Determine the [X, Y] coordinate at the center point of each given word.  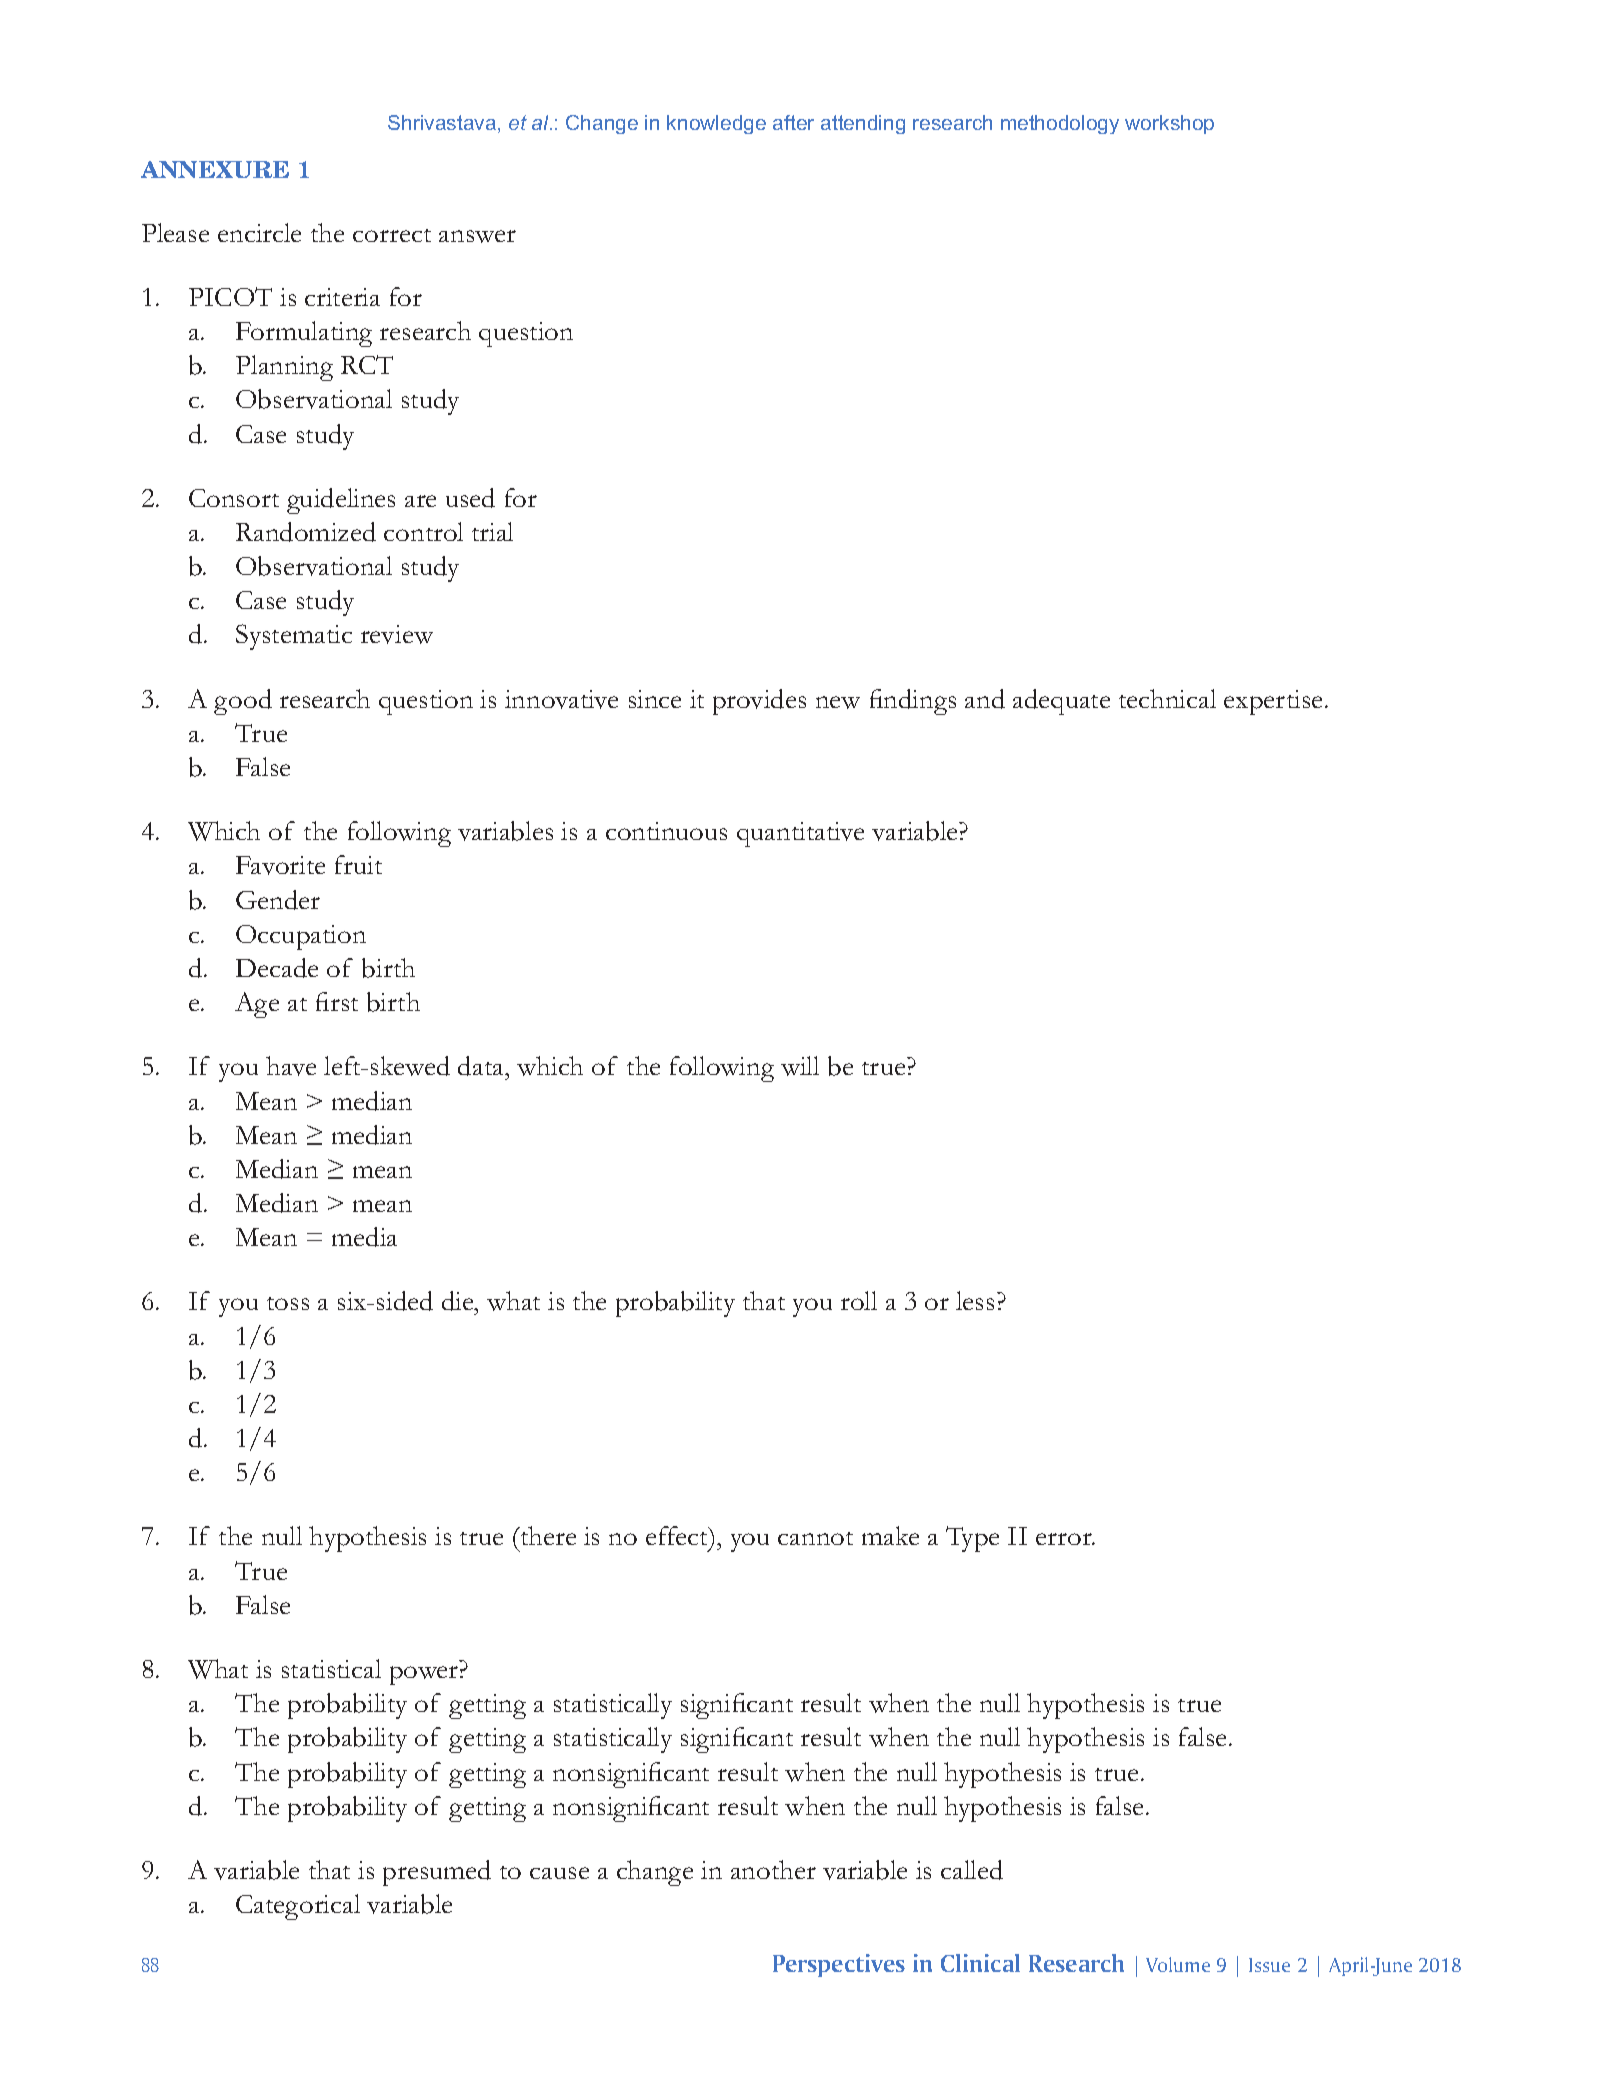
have [291, 1066]
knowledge [716, 124]
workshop [1169, 124]
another [773, 1869]
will [800, 1066]
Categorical [298, 1907]
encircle [259, 232]
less [975, 1300]
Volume [1178, 1964]
